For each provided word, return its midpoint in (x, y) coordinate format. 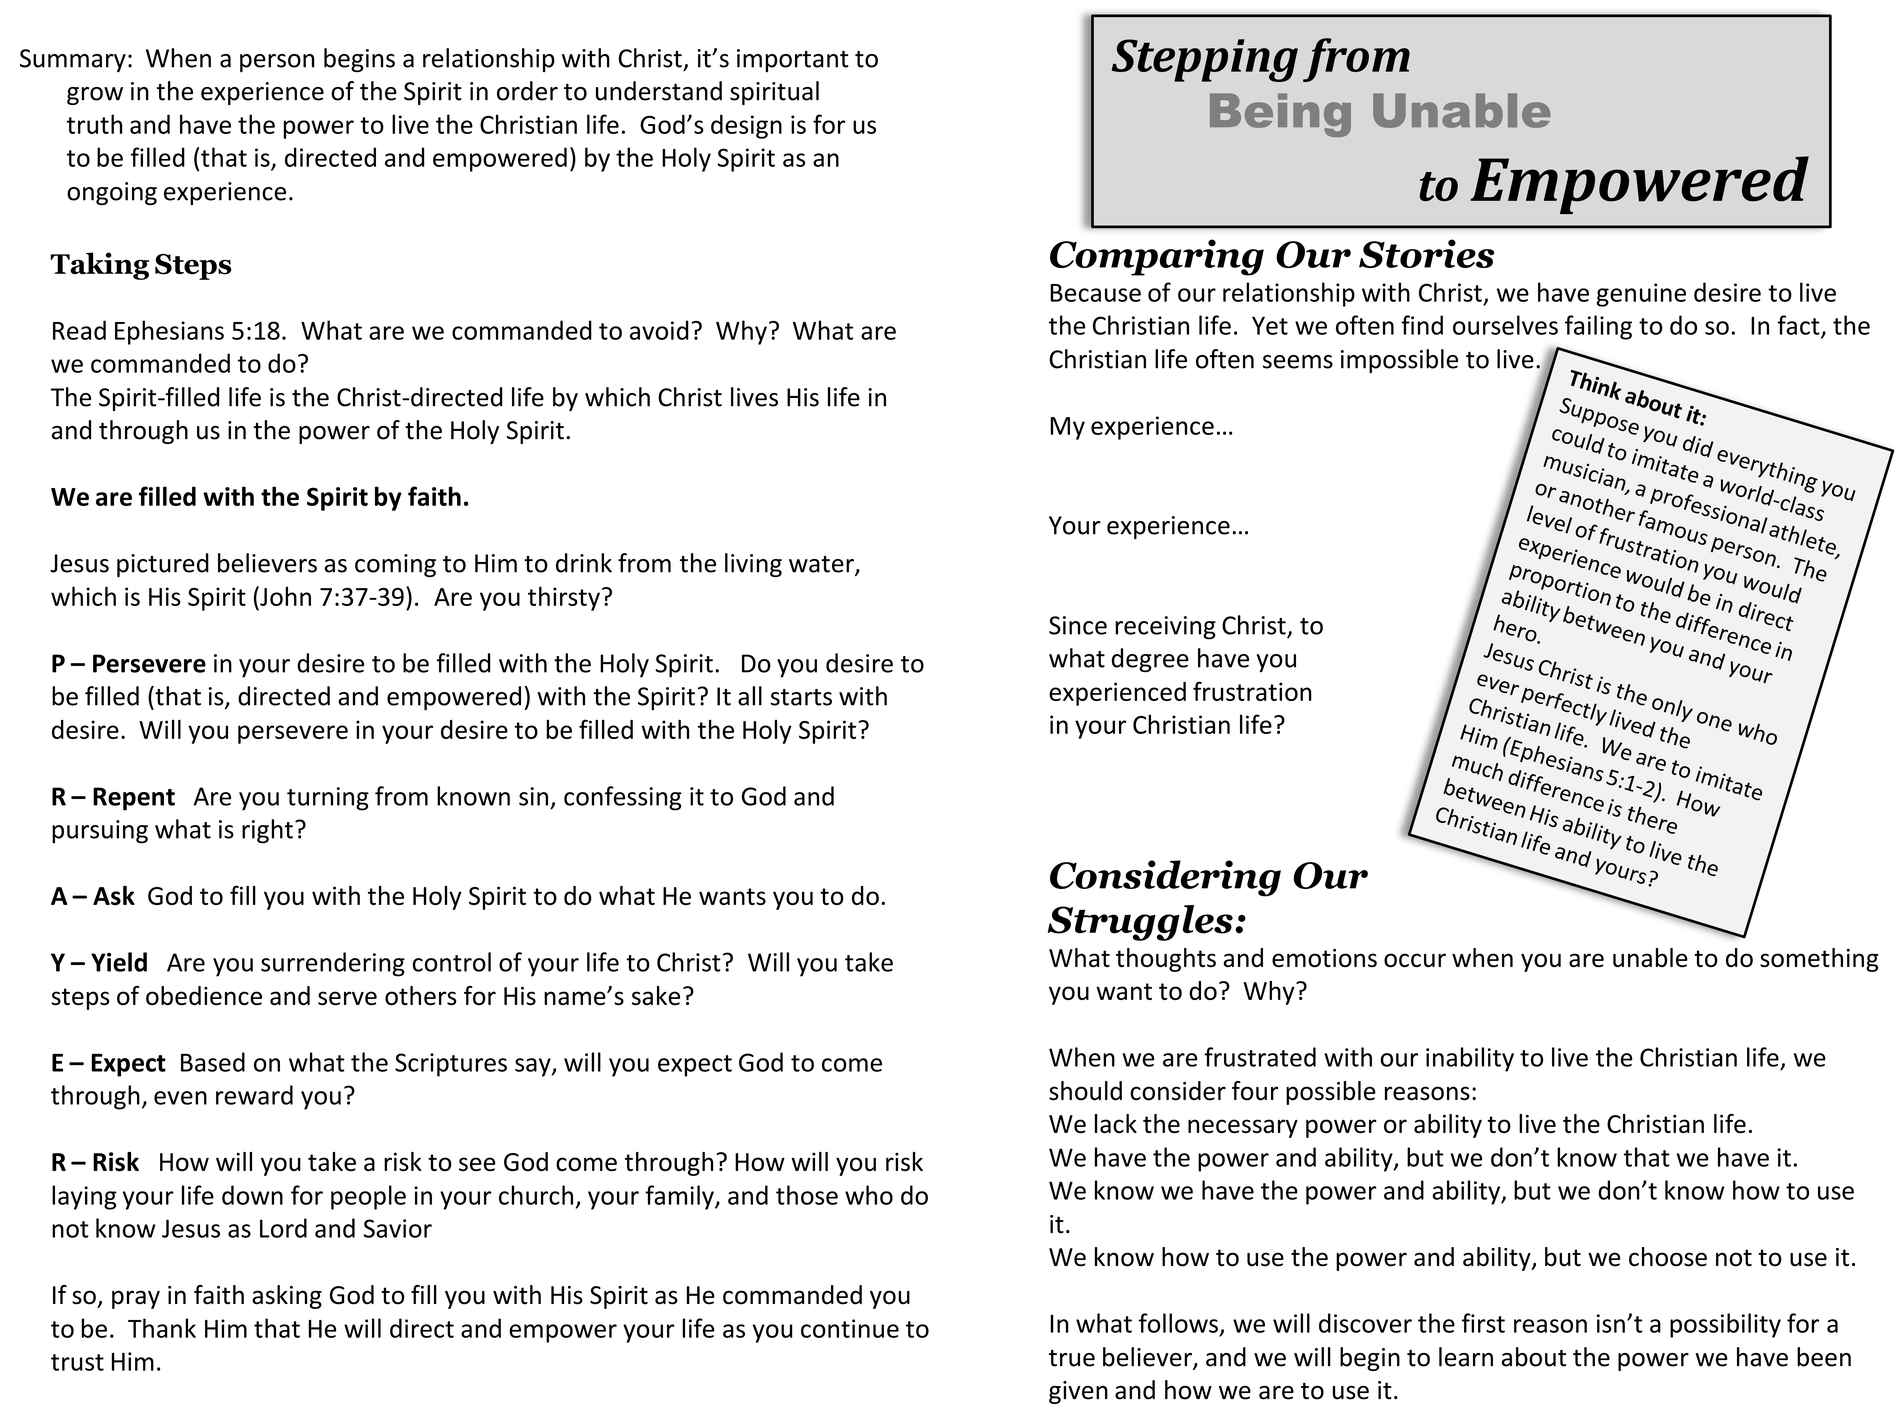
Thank (162, 1328)
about (1534, 1357)
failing (1598, 327)
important (793, 60)
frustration (1252, 691)
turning (328, 799)
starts (801, 697)
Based (213, 1062)
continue (850, 1328)
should (1085, 1091)
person (277, 63)
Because (1095, 293)
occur (1415, 960)
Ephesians (169, 332)
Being (1280, 115)
